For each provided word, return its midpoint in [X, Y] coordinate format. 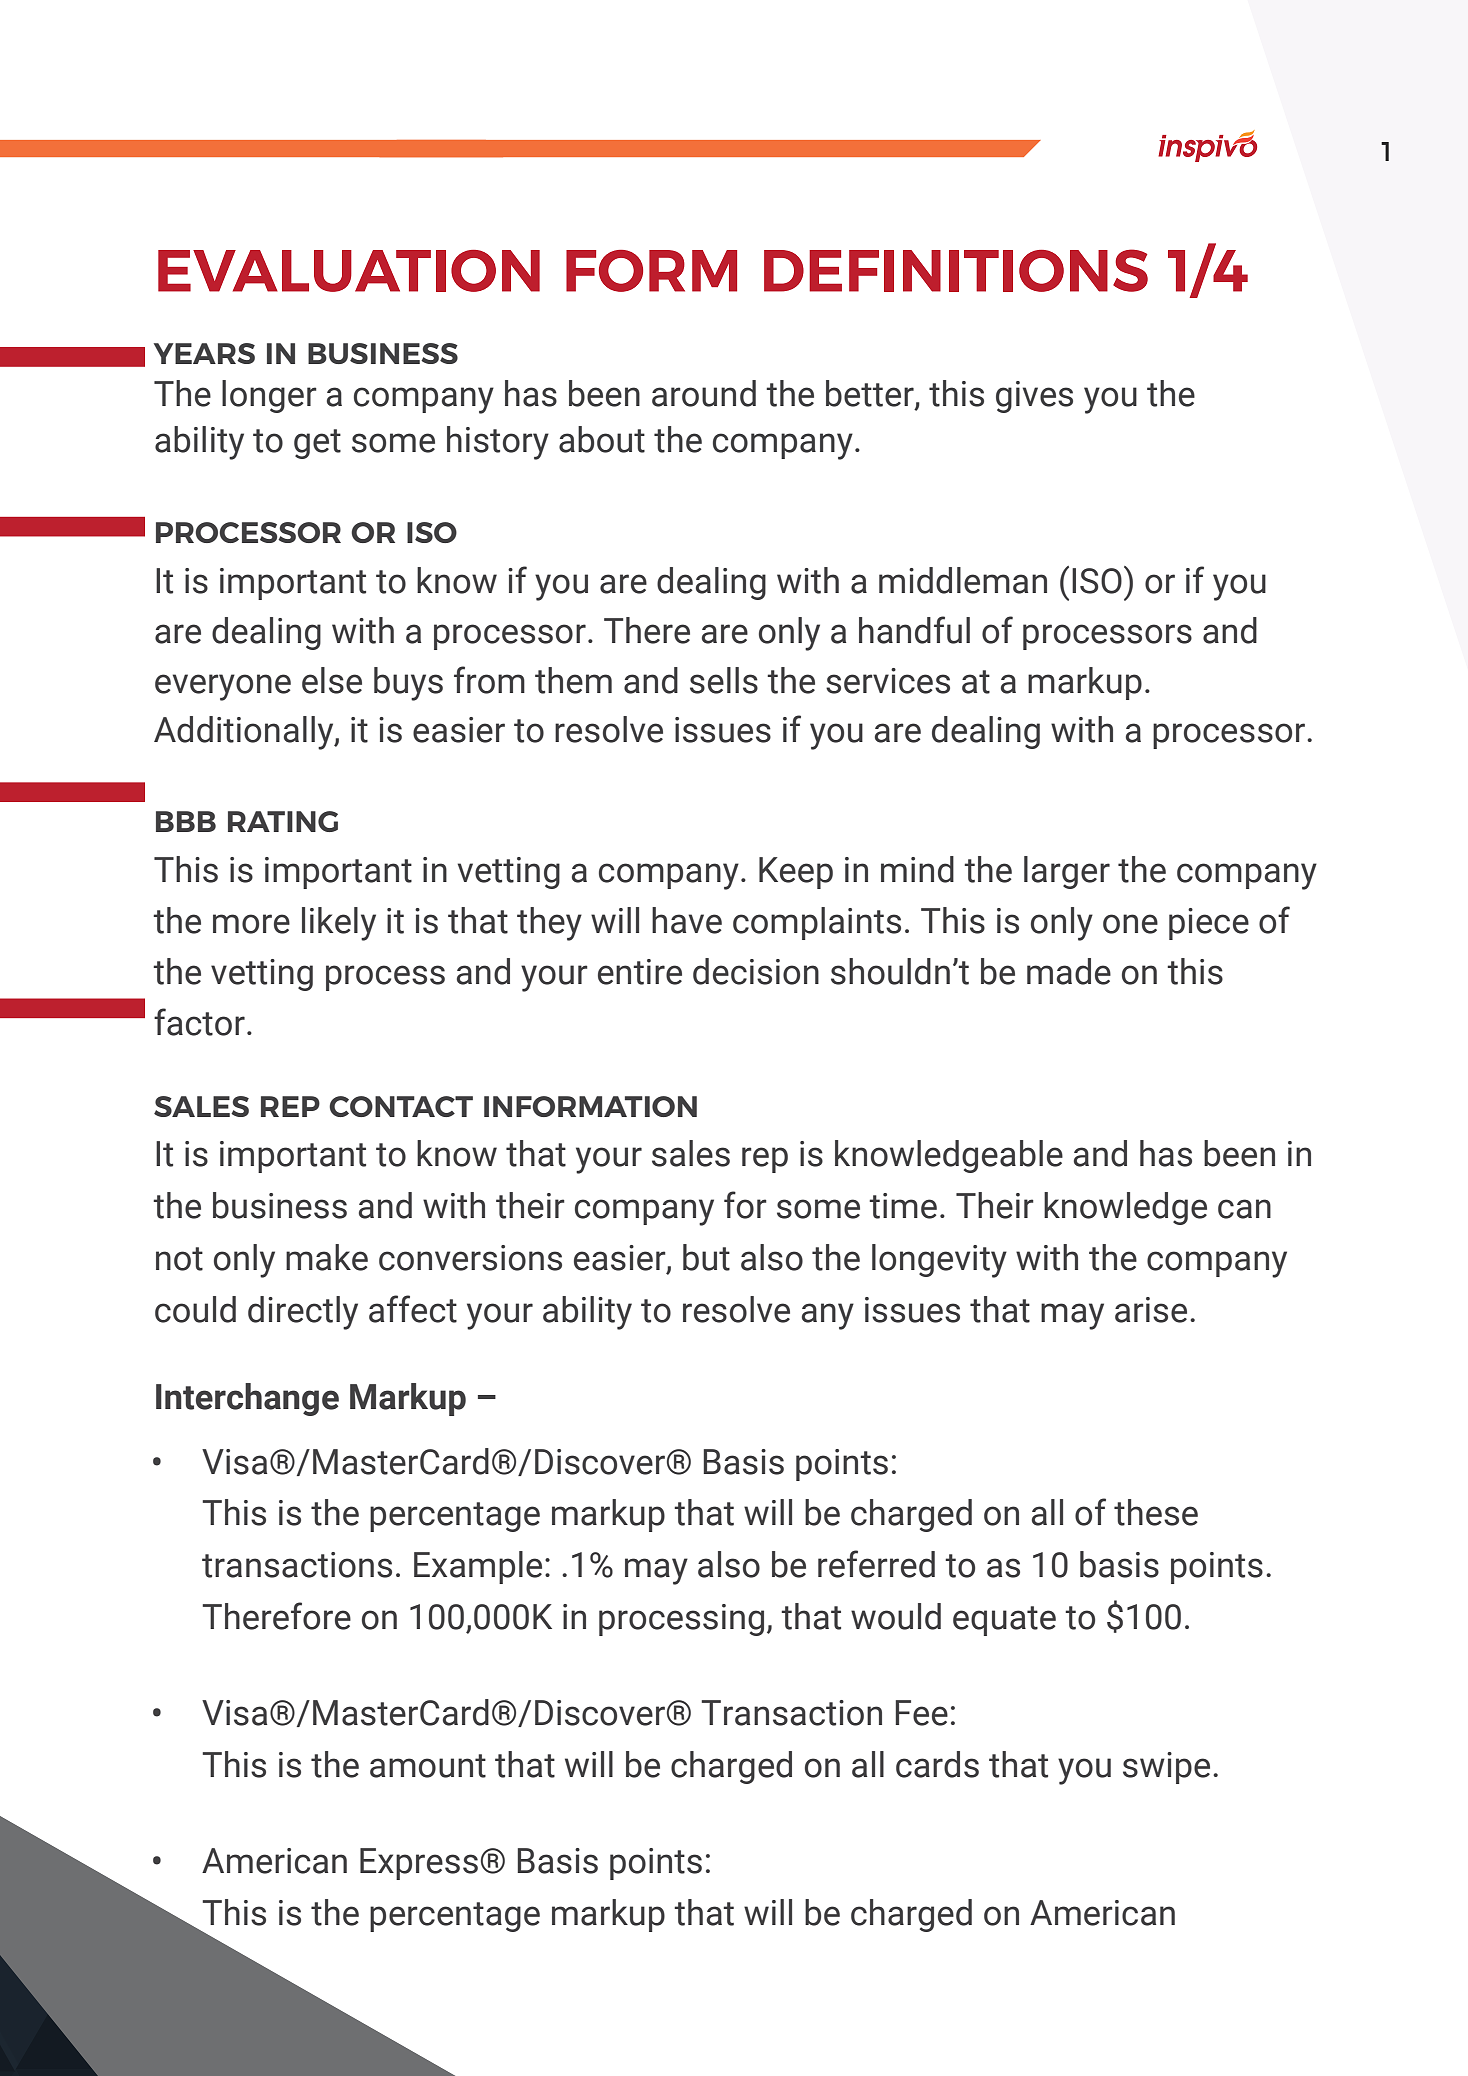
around [704, 393]
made [1069, 971]
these [1156, 1512]
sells [724, 680]
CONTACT [401, 1106]
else [332, 680]
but [706, 1257]
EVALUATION [349, 271]
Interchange [247, 1399]
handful [914, 630]
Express [419, 1864]
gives [1034, 397]
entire [640, 972]
